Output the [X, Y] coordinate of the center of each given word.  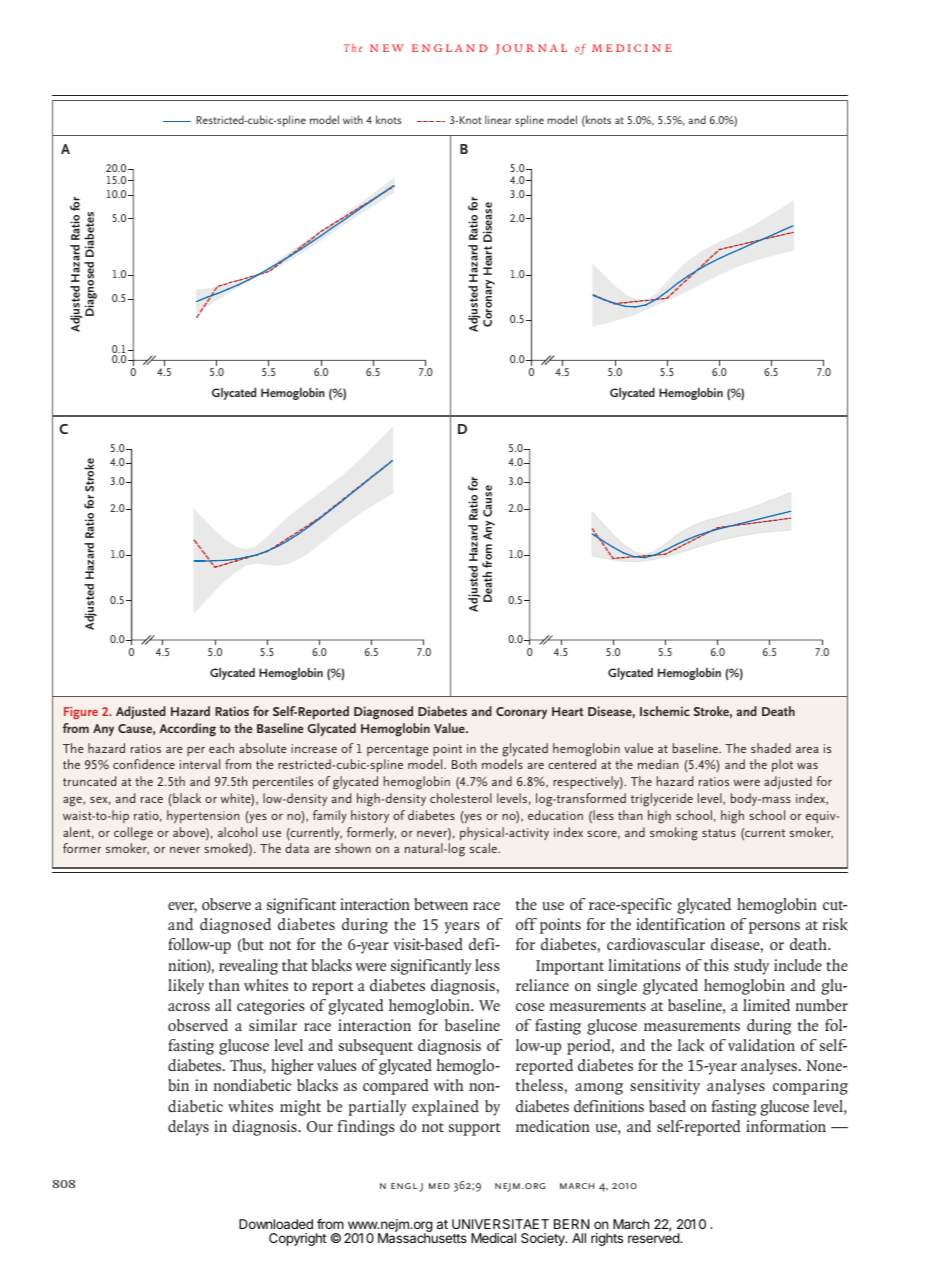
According [187, 729]
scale [484, 848]
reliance [542, 985]
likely [186, 987]
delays [188, 1128]
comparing [810, 1087]
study [751, 967]
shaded [771, 748]
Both [464, 764]
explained [445, 1108]
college [133, 834]
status [719, 833]
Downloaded [276, 1224]
